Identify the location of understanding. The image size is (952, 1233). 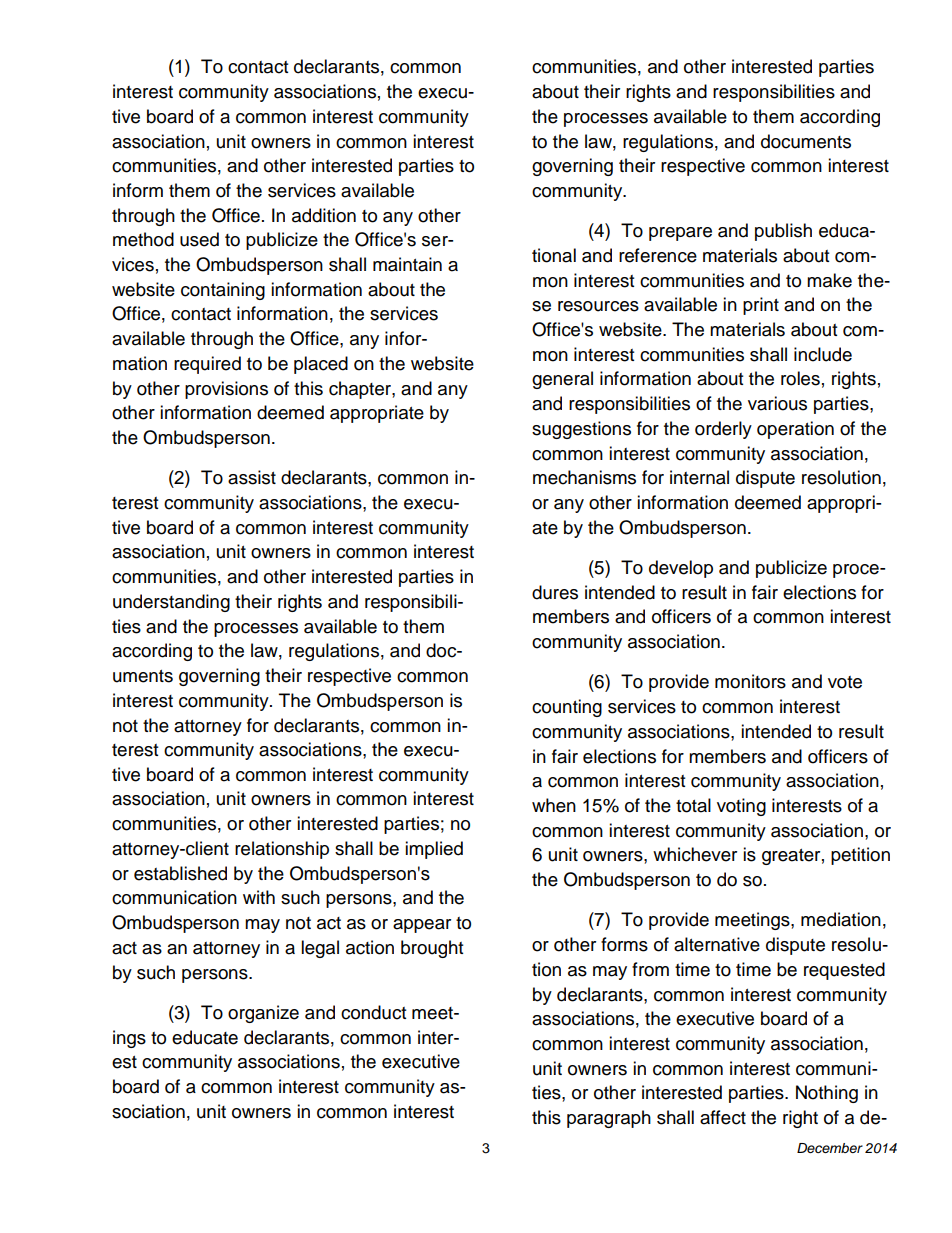
(171, 603).
